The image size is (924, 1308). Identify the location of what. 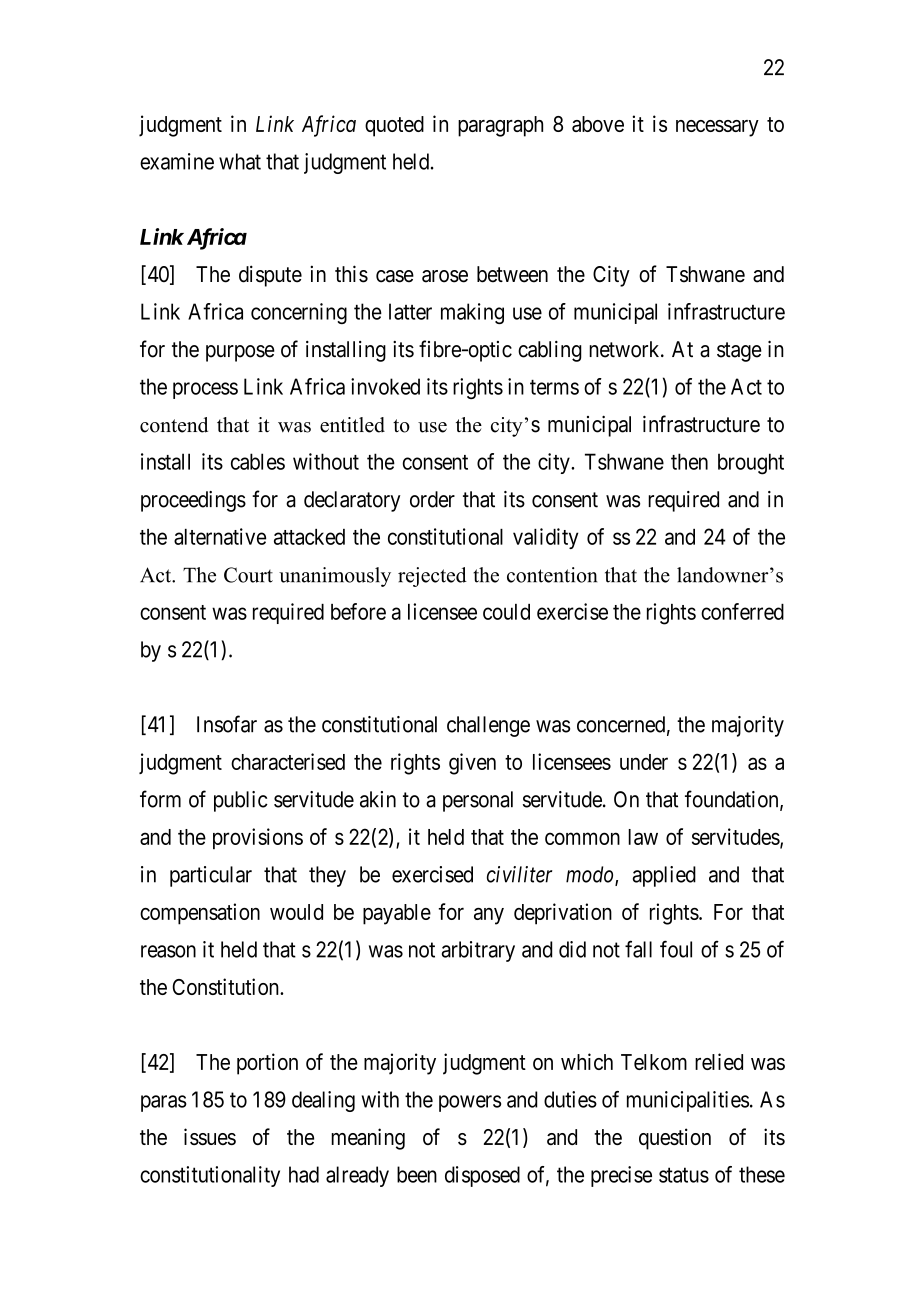
(240, 161).
